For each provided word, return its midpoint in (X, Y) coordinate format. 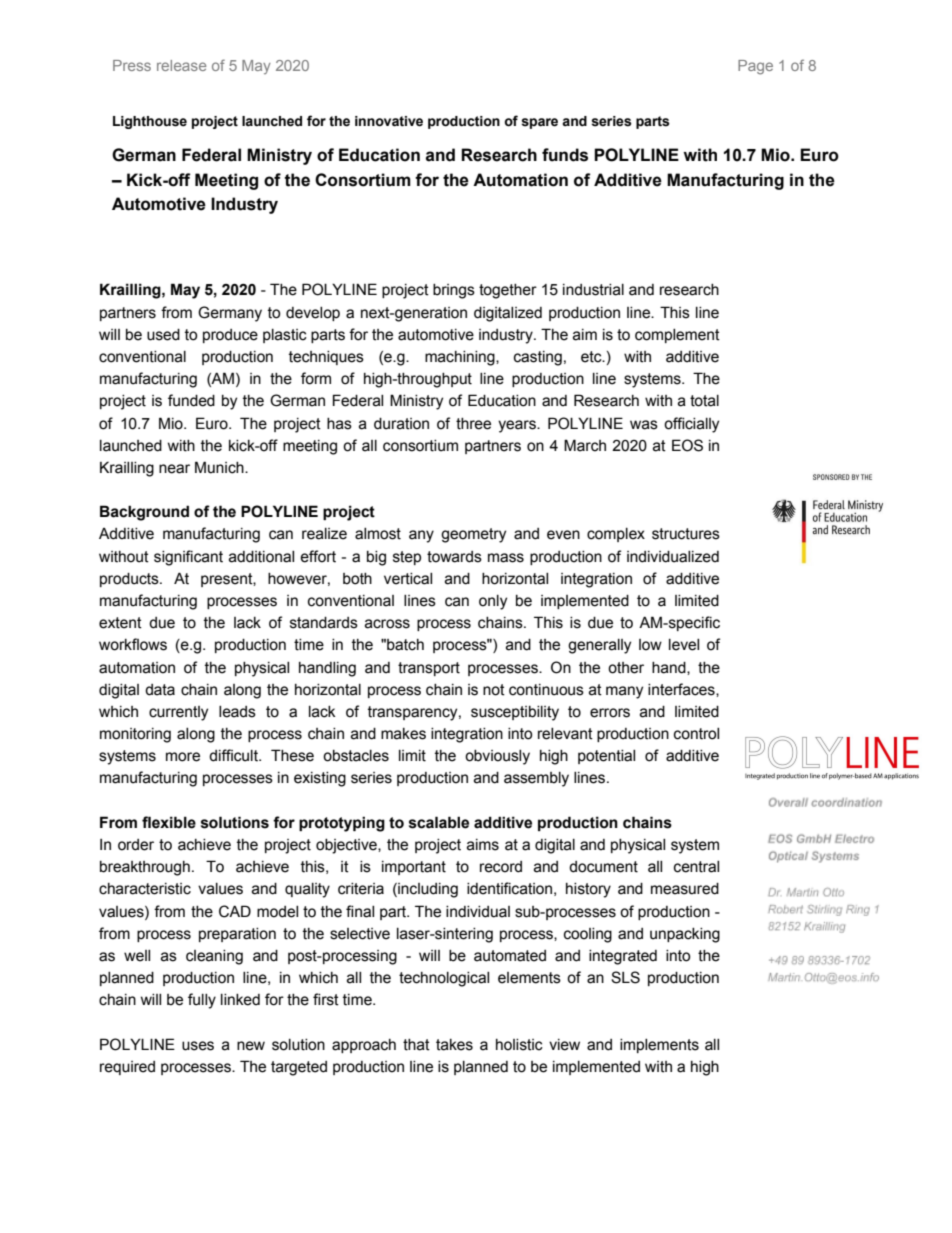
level (684, 645)
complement (677, 336)
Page (755, 67)
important (414, 868)
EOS (687, 445)
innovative (389, 121)
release (181, 65)
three (473, 424)
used (163, 335)
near (174, 469)
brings (454, 291)
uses (198, 1046)
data (160, 690)
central (696, 867)
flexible (169, 822)
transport (429, 669)
